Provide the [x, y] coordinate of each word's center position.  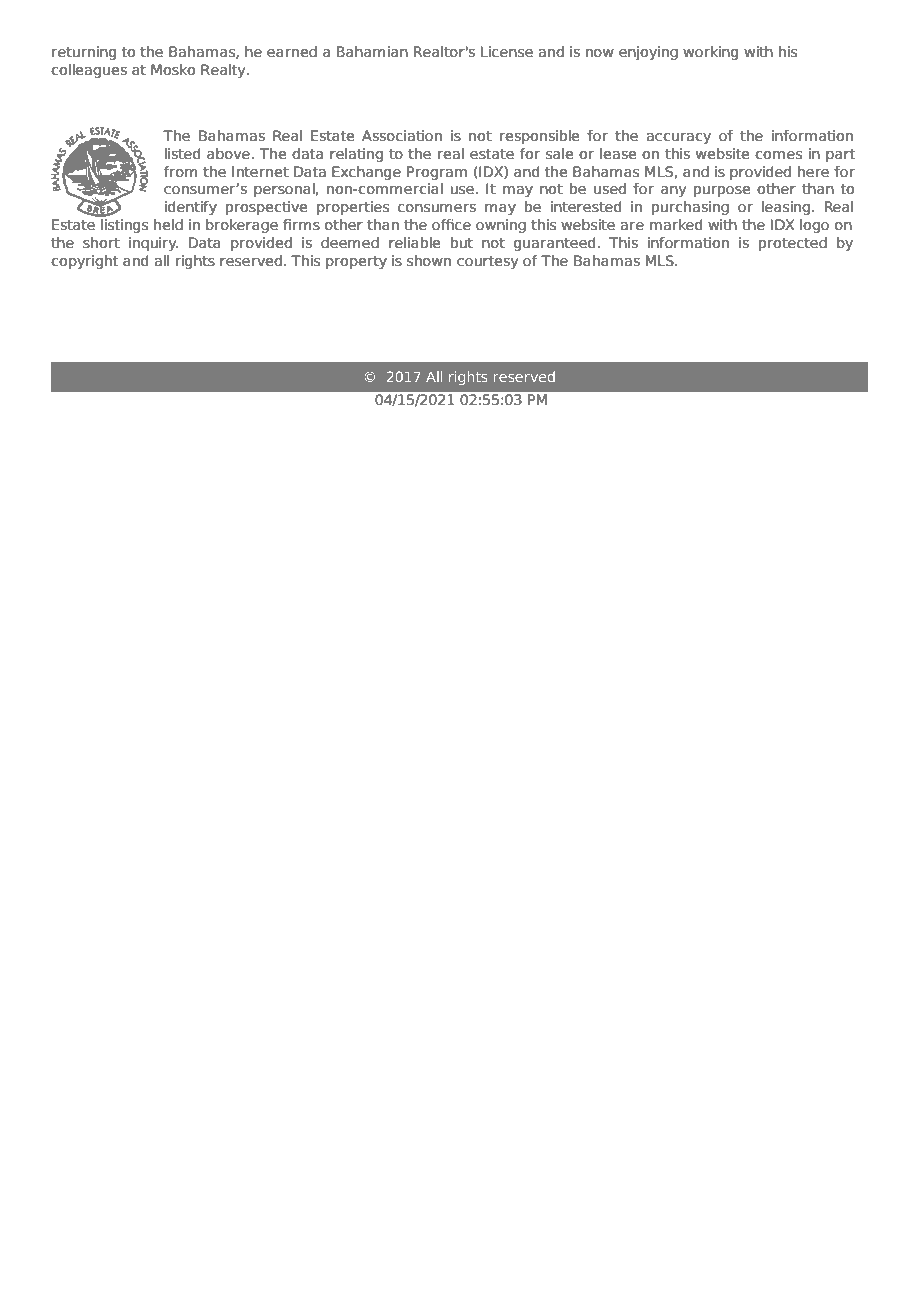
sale [559, 153]
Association [402, 136]
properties [353, 208]
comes [778, 155]
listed [183, 154]
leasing [786, 208]
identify [191, 208]
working [711, 53]
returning [84, 53]
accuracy [678, 138]
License [507, 52]
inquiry [153, 244]
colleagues [89, 71]
